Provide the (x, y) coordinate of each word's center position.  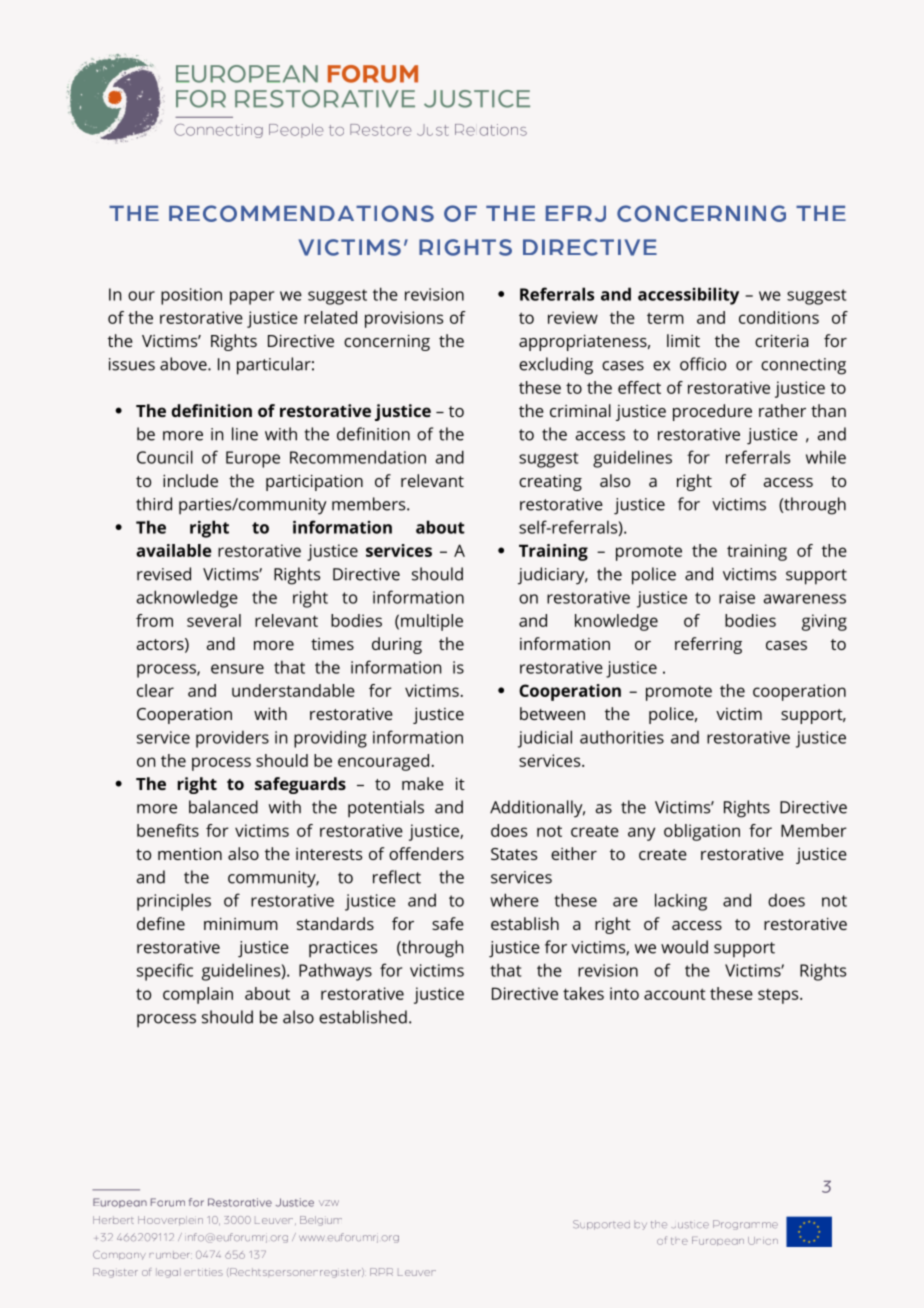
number (170, 1255)
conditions (779, 317)
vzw (329, 1203)
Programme (745, 1225)
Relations (491, 130)
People (296, 131)
